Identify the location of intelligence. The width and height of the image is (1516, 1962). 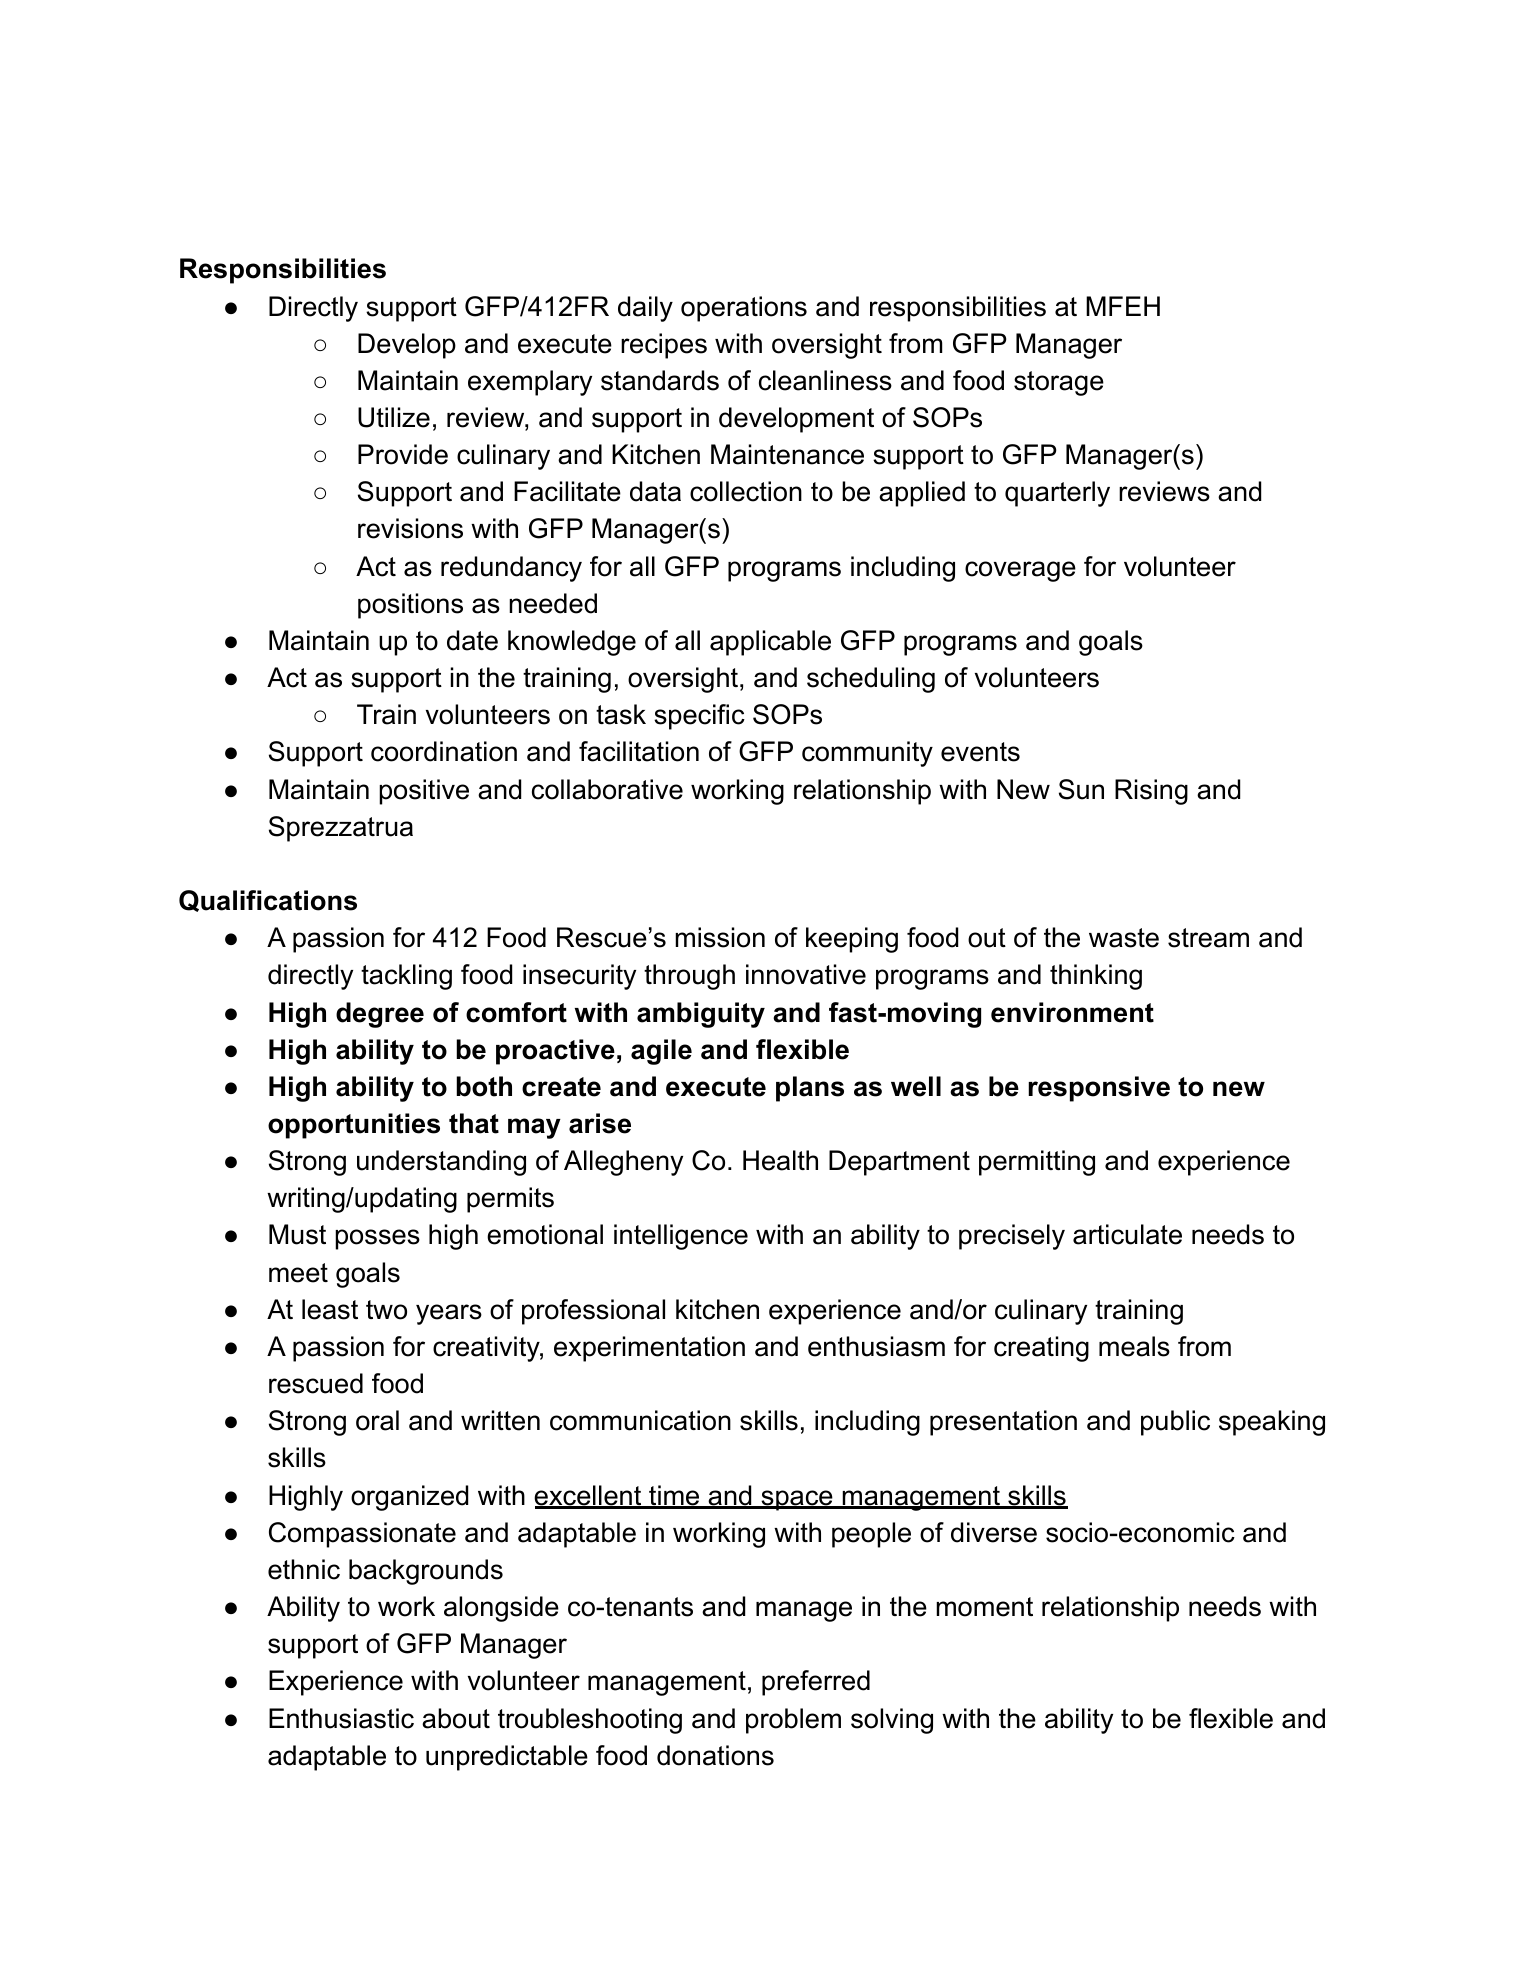
(681, 1237).
